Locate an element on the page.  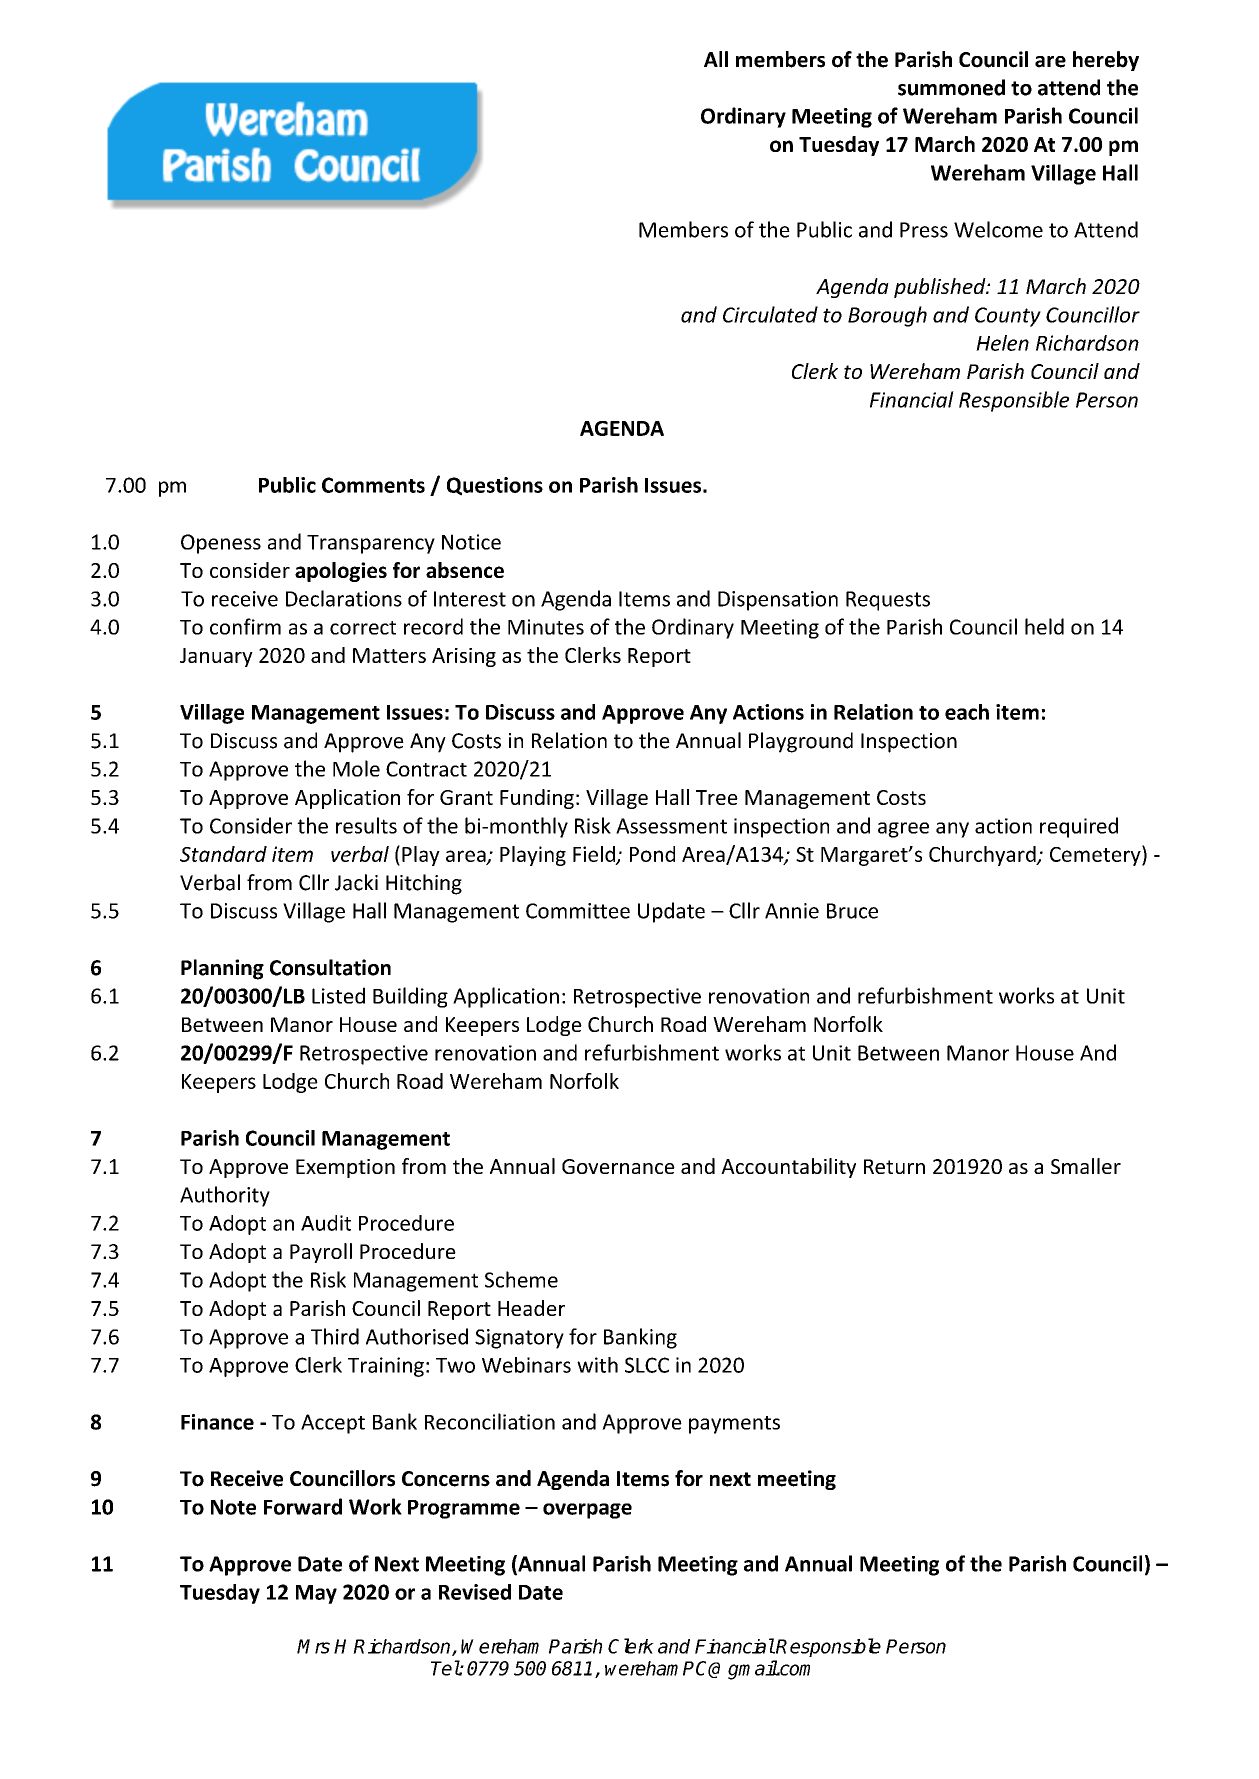
Circulated is located at coordinates (770, 314).
